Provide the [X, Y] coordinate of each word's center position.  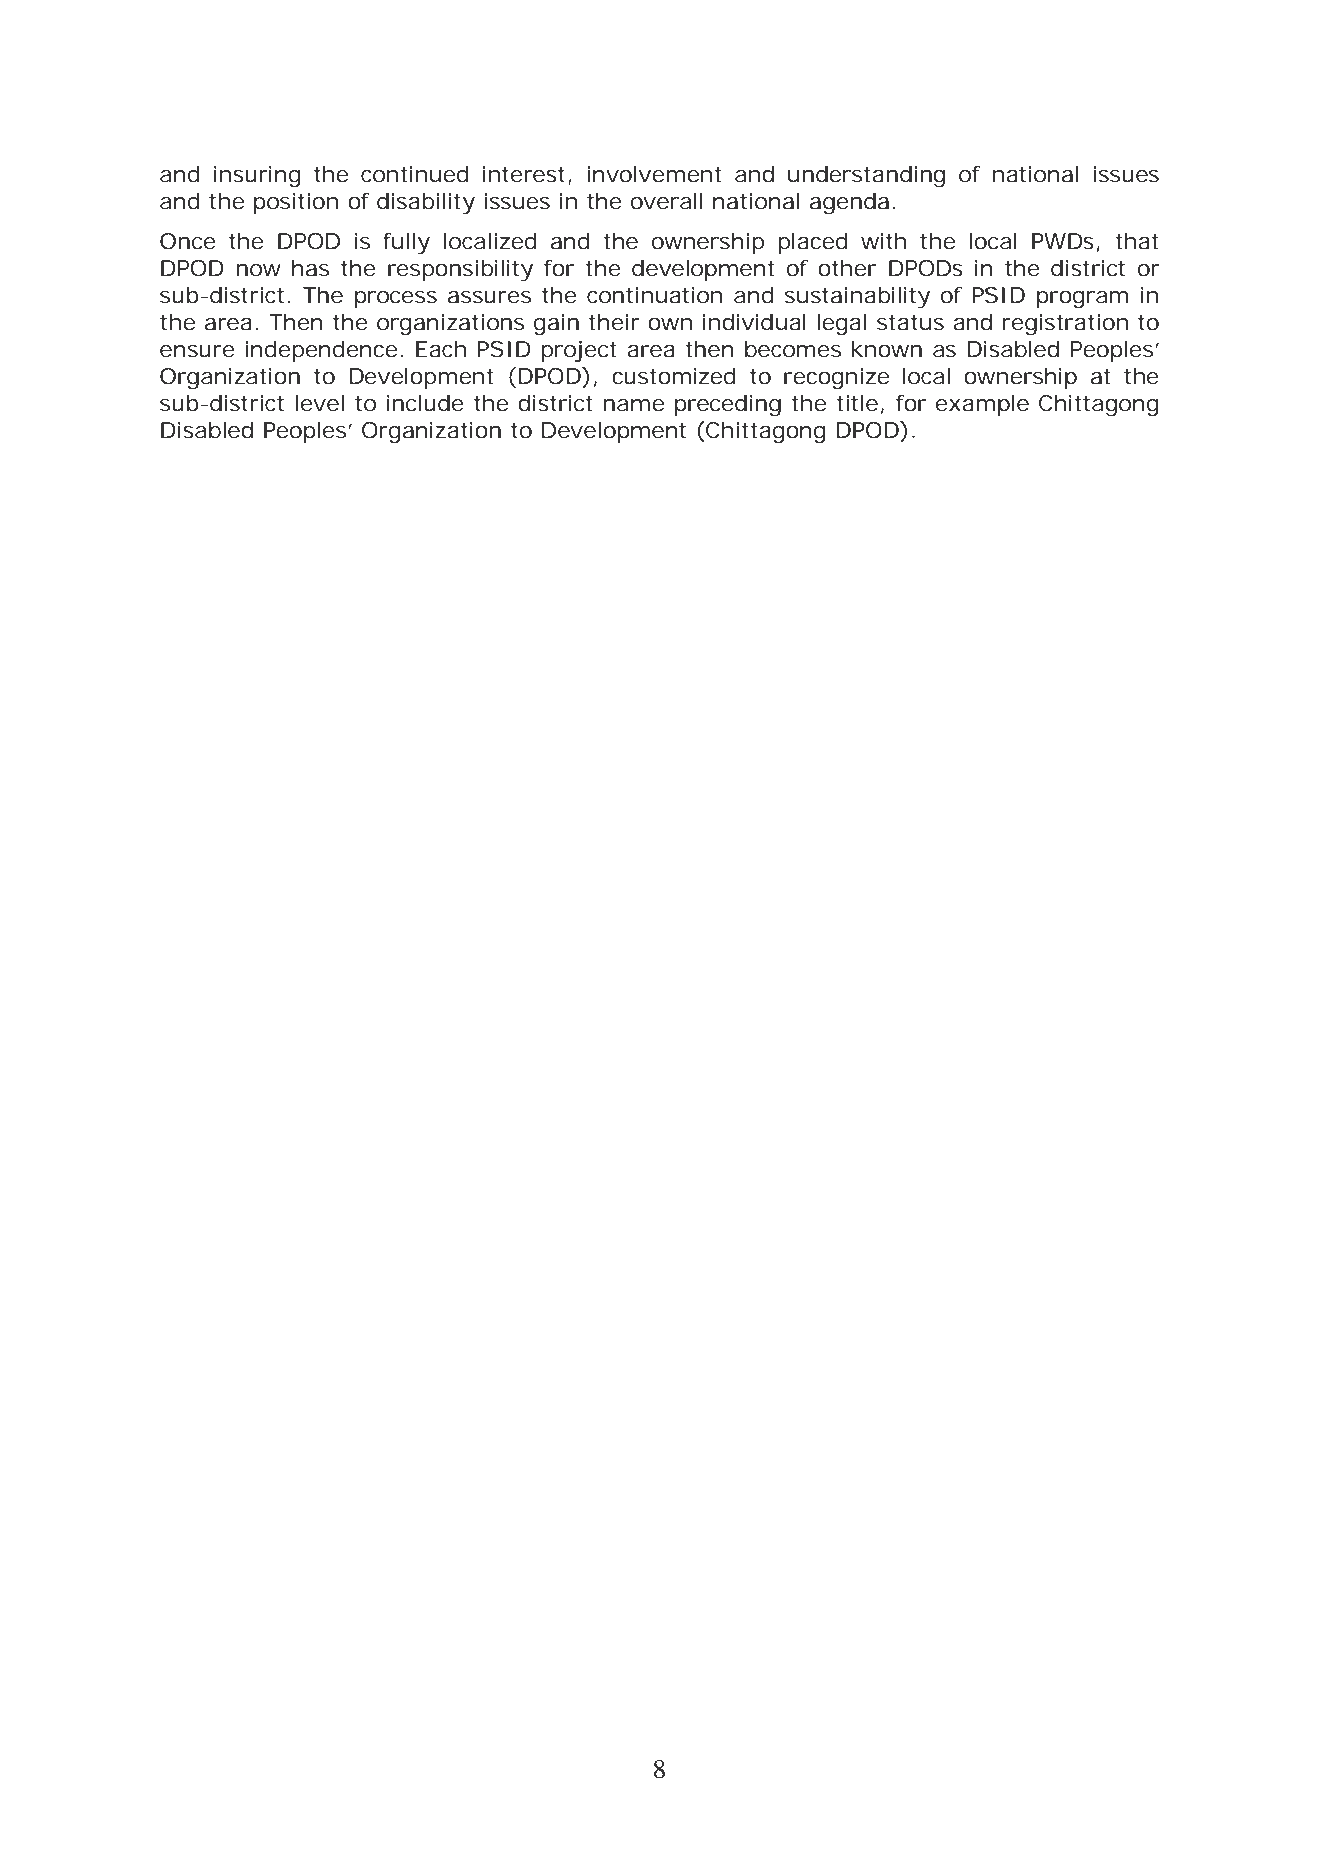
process [396, 299]
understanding [866, 177]
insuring [257, 177]
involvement [654, 174]
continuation [654, 295]
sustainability [857, 298]
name [633, 405]
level [319, 403]
